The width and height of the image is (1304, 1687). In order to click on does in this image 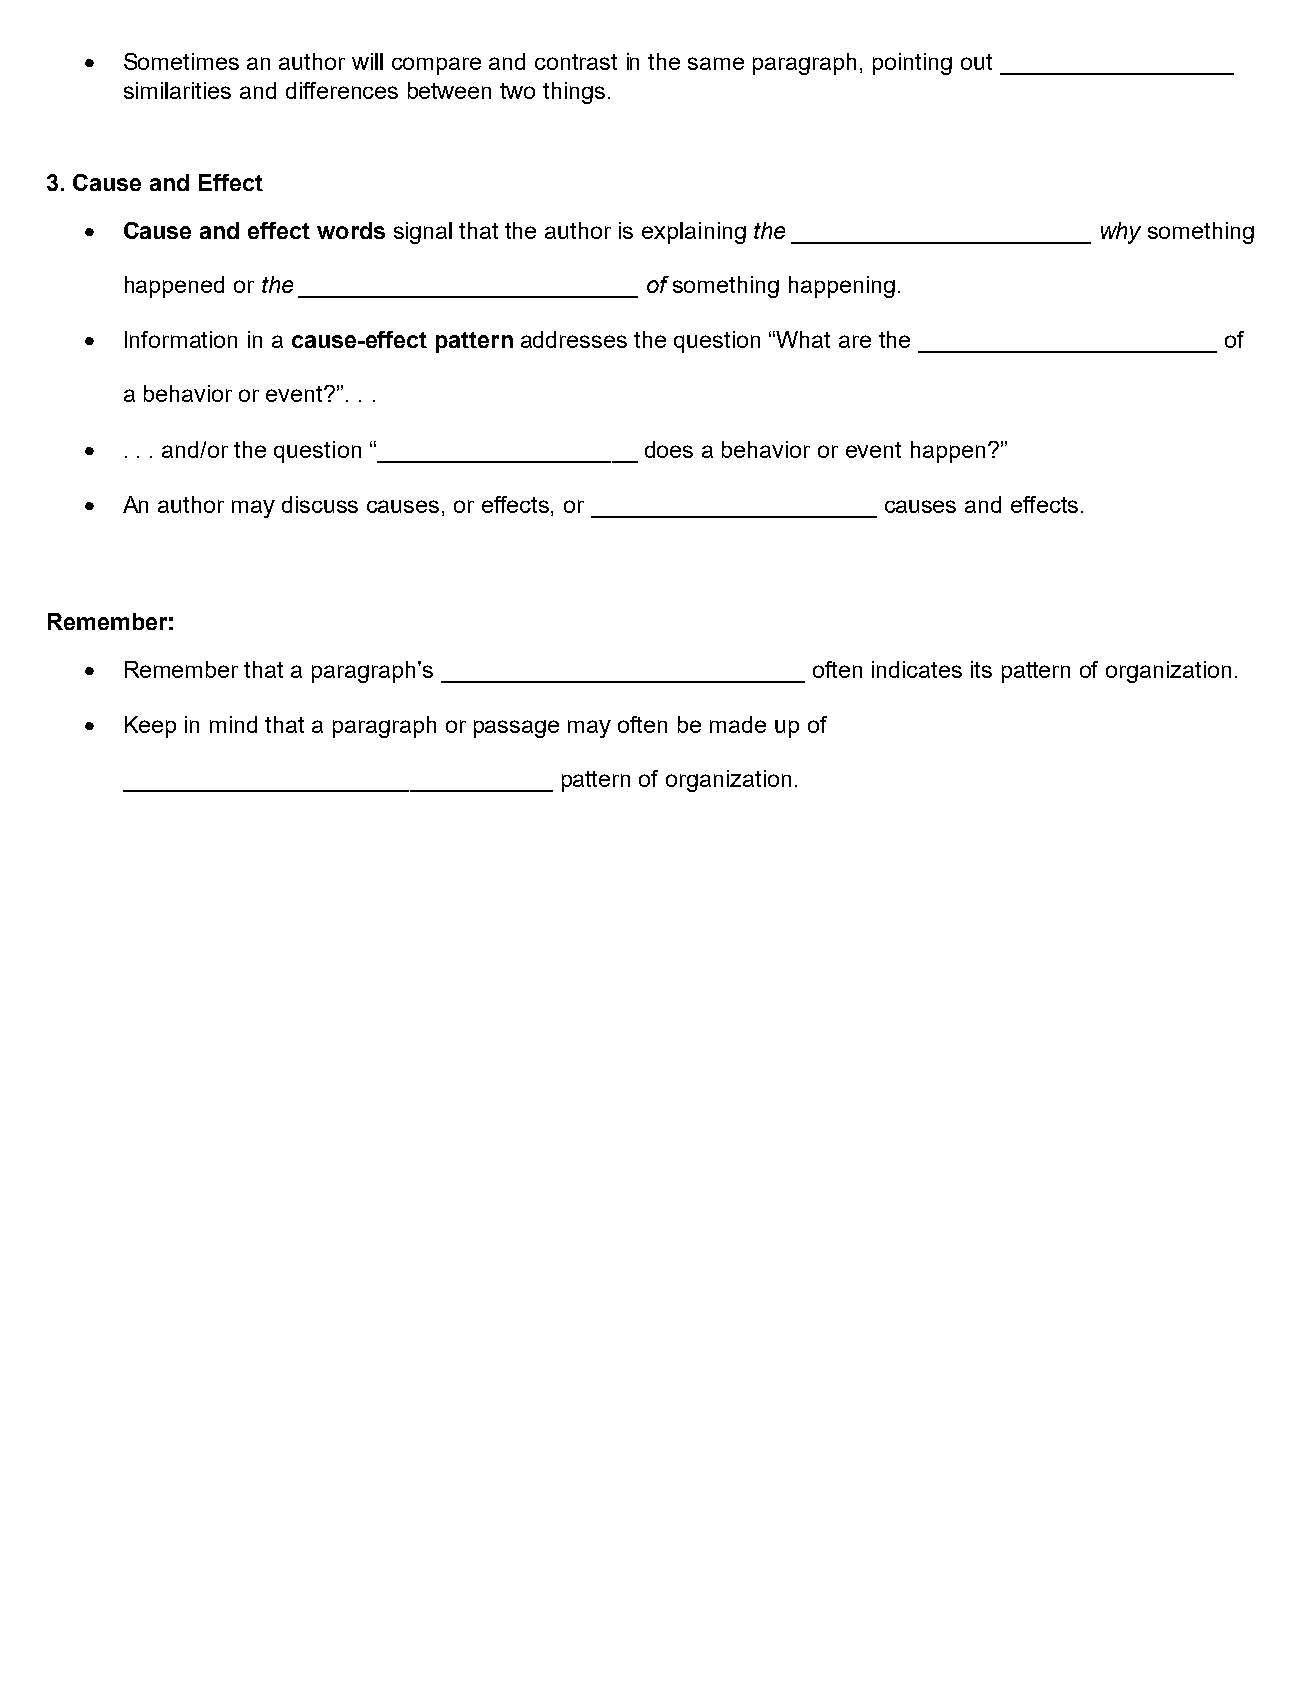, I will do `click(669, 449)`.
